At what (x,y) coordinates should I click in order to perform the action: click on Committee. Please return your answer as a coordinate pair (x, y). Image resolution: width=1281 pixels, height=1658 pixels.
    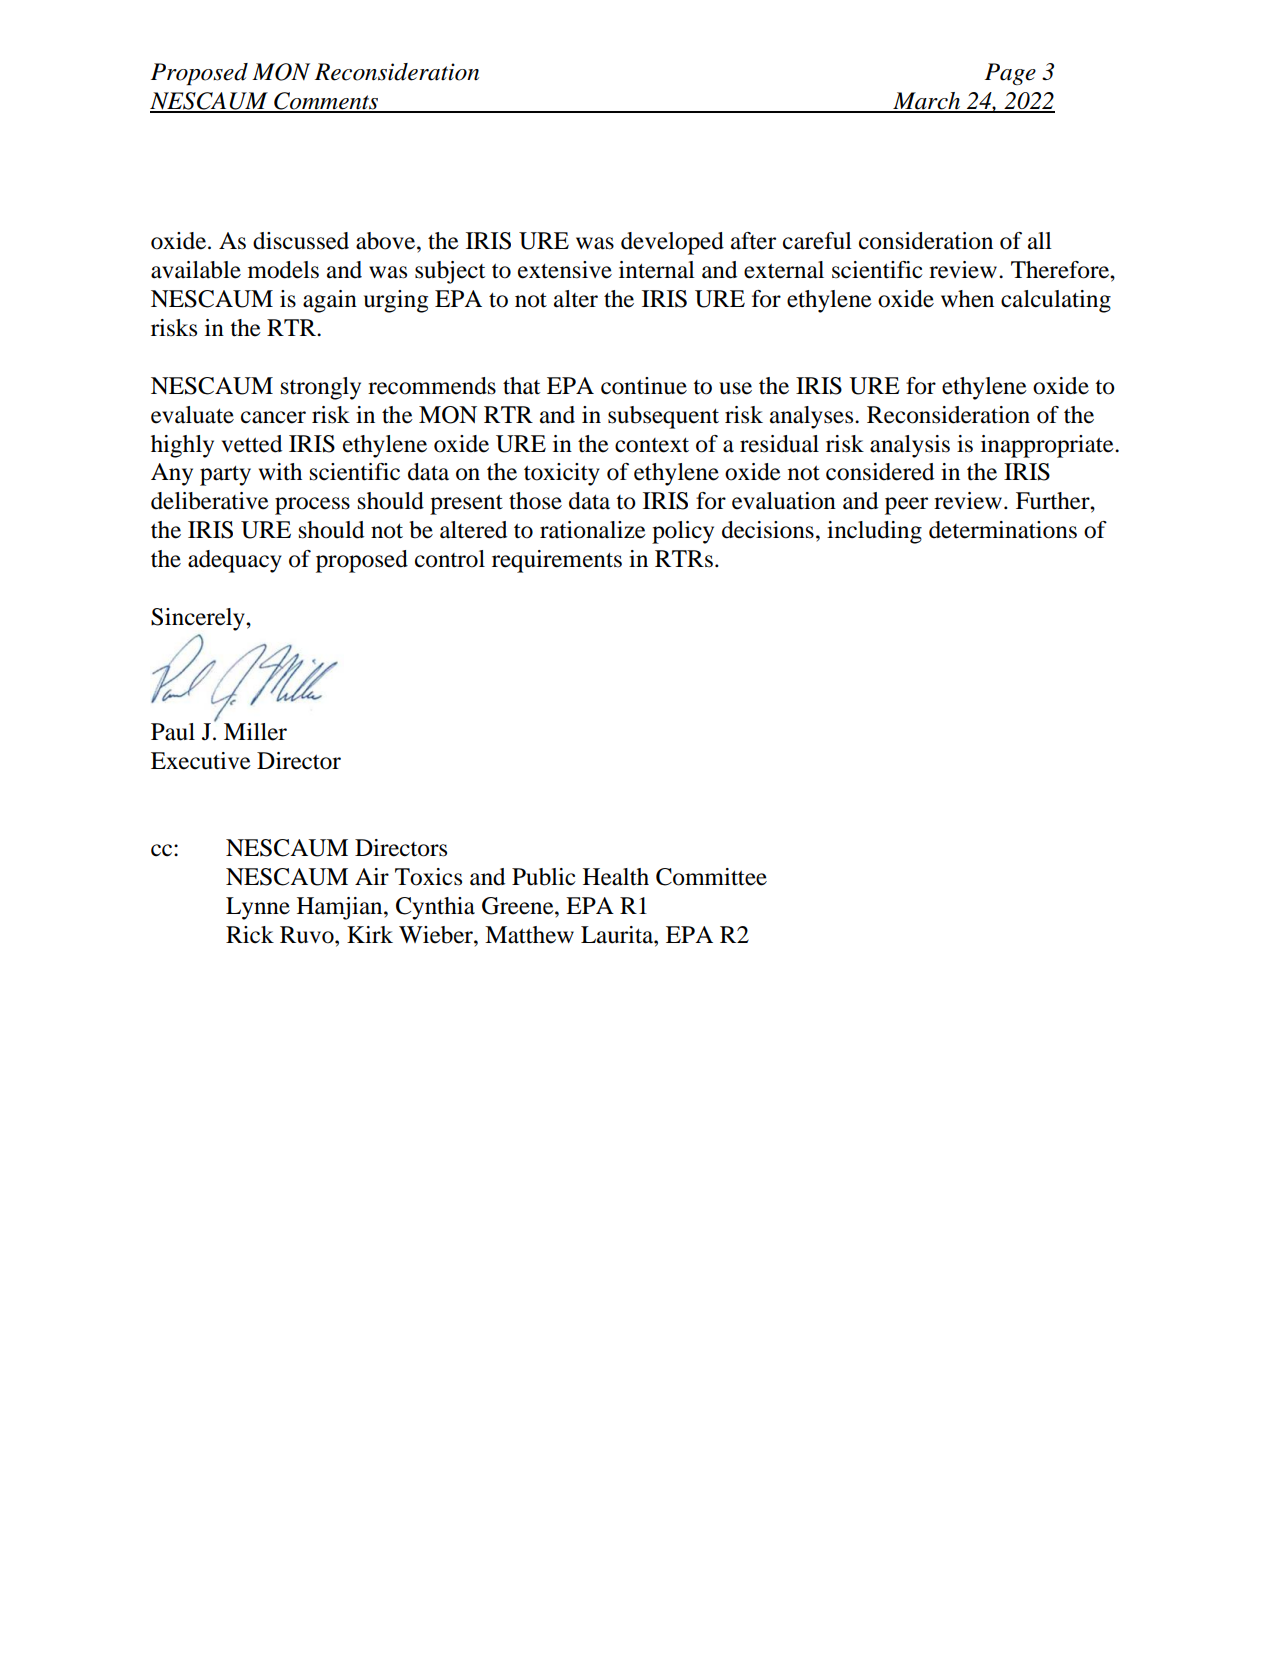
    Looking at the image, I should click on (711, 877).
